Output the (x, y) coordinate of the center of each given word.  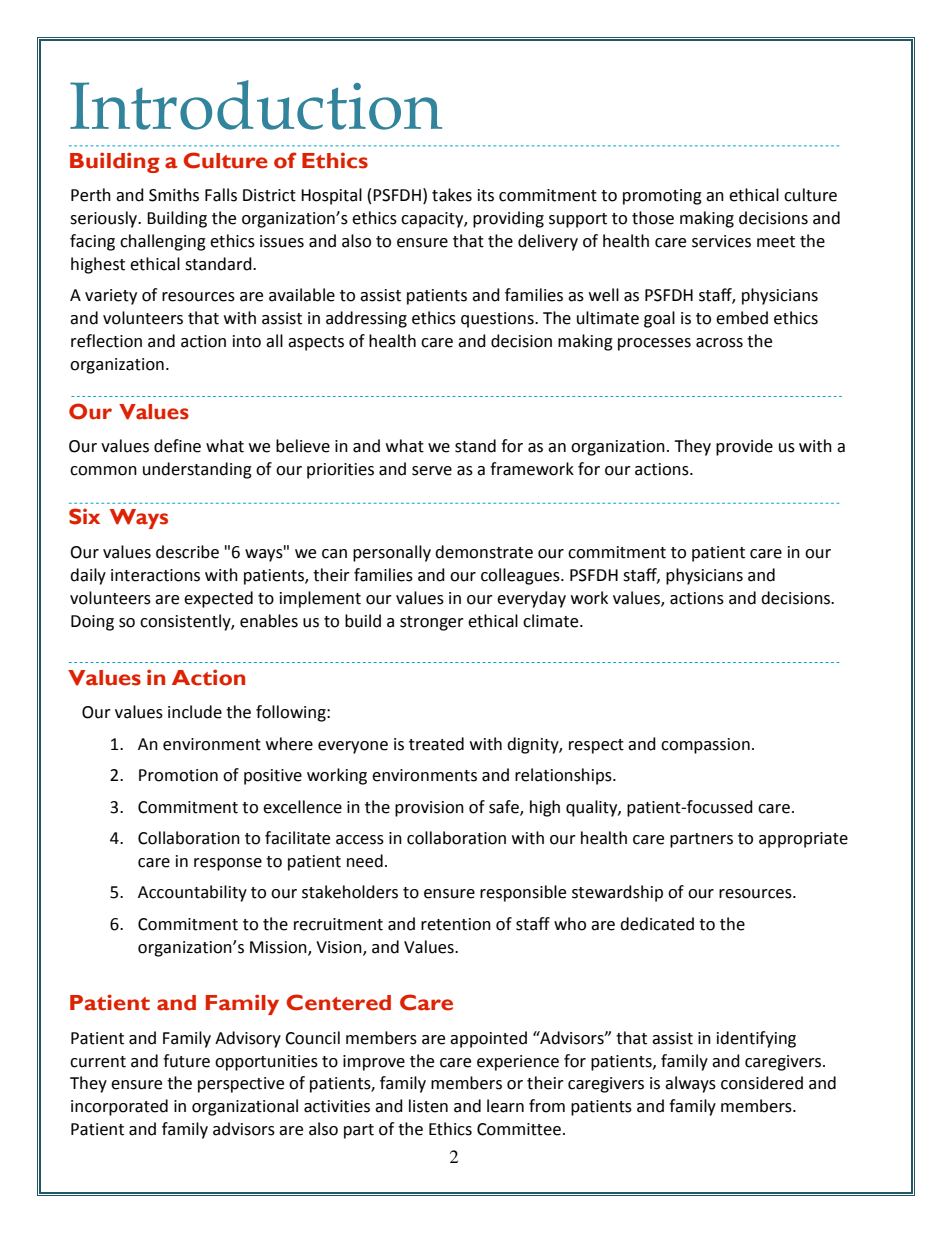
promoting (662, 197)
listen (428, 1106)
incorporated (119, 1107)
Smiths (174, 195)
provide (744, 447)
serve (432, 471)
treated (436, 744)
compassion (705, 746)
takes (452, 195)
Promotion (178, 775)
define (177, 446)
